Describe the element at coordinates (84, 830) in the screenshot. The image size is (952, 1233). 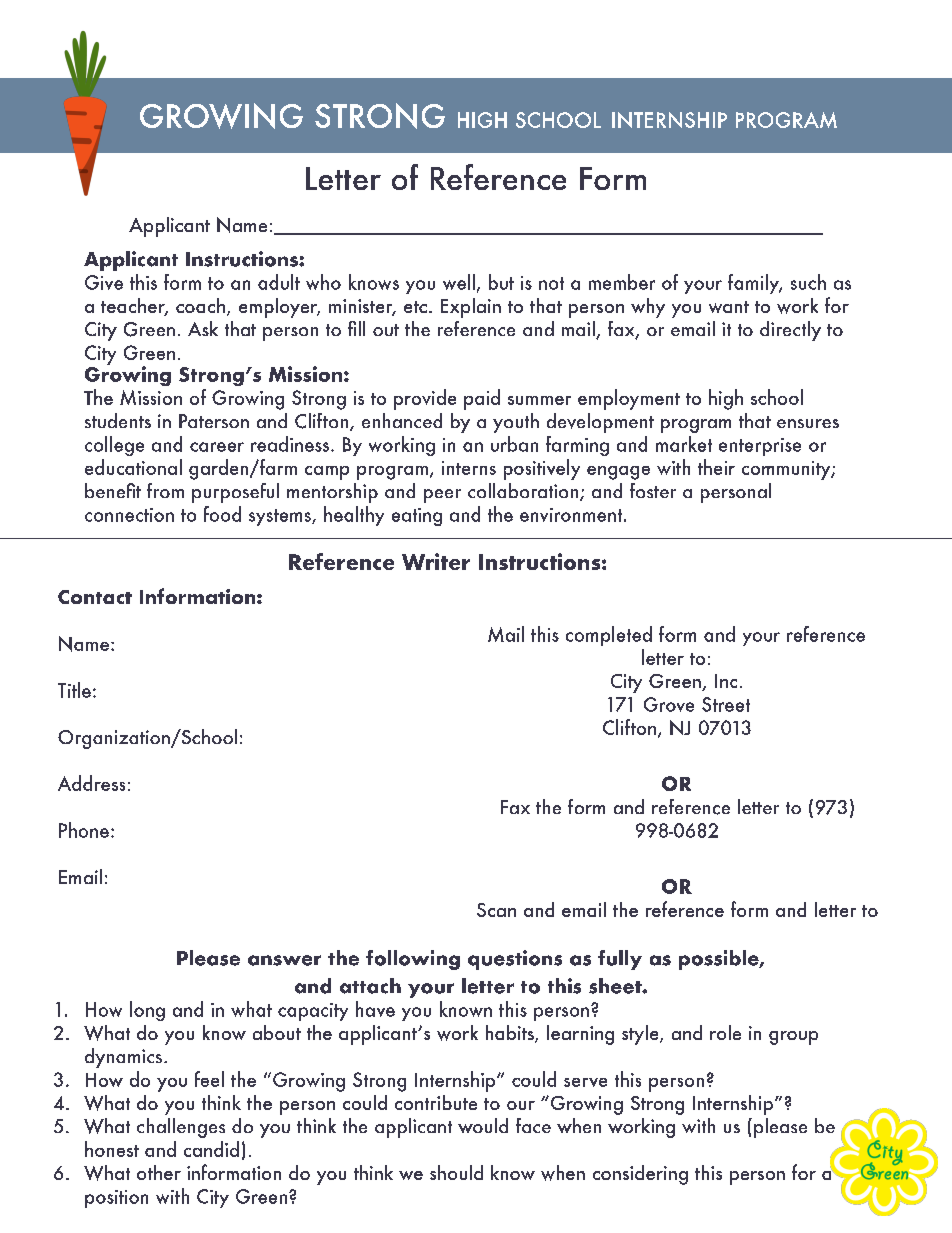
I see `Phone` at that location.
